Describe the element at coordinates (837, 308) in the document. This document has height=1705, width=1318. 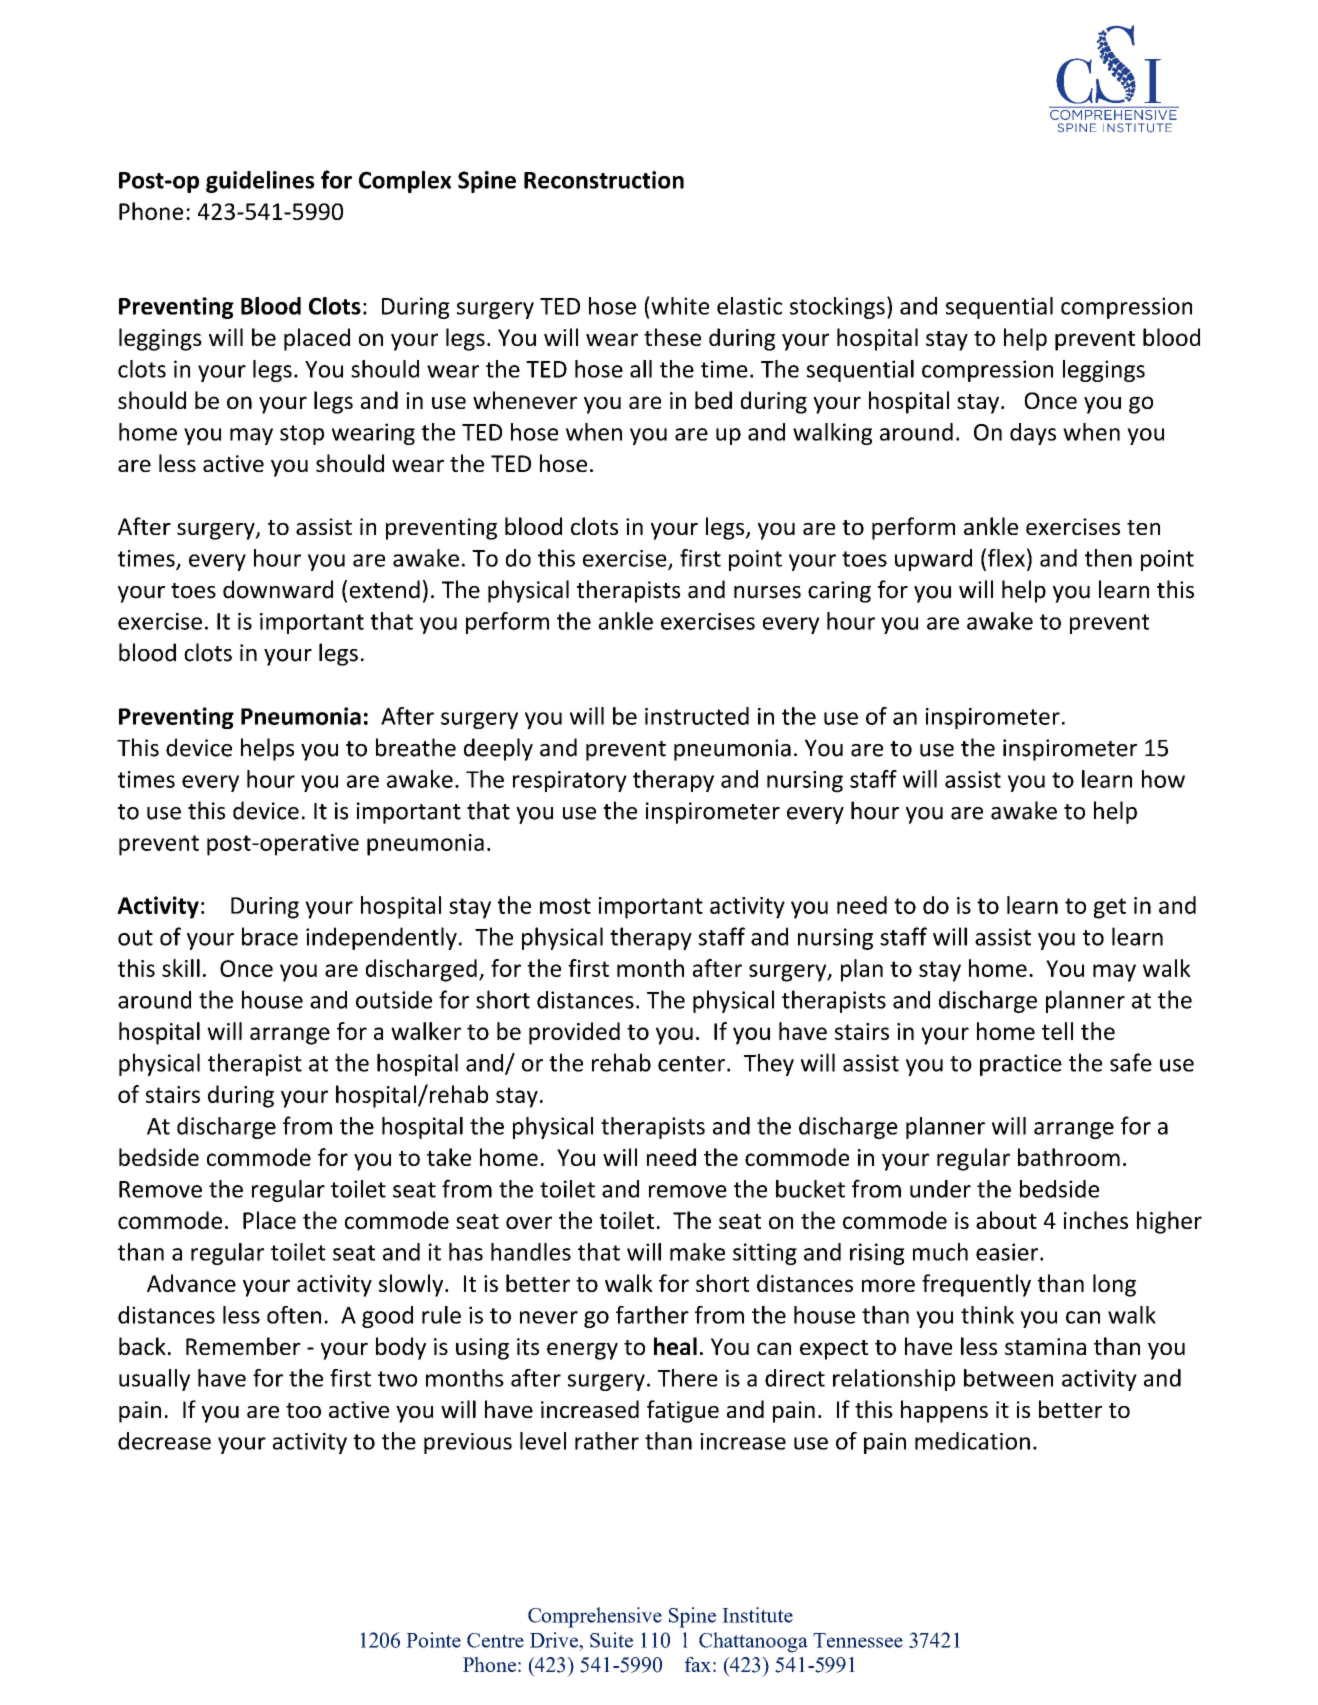
I see `stockings` at that location.
